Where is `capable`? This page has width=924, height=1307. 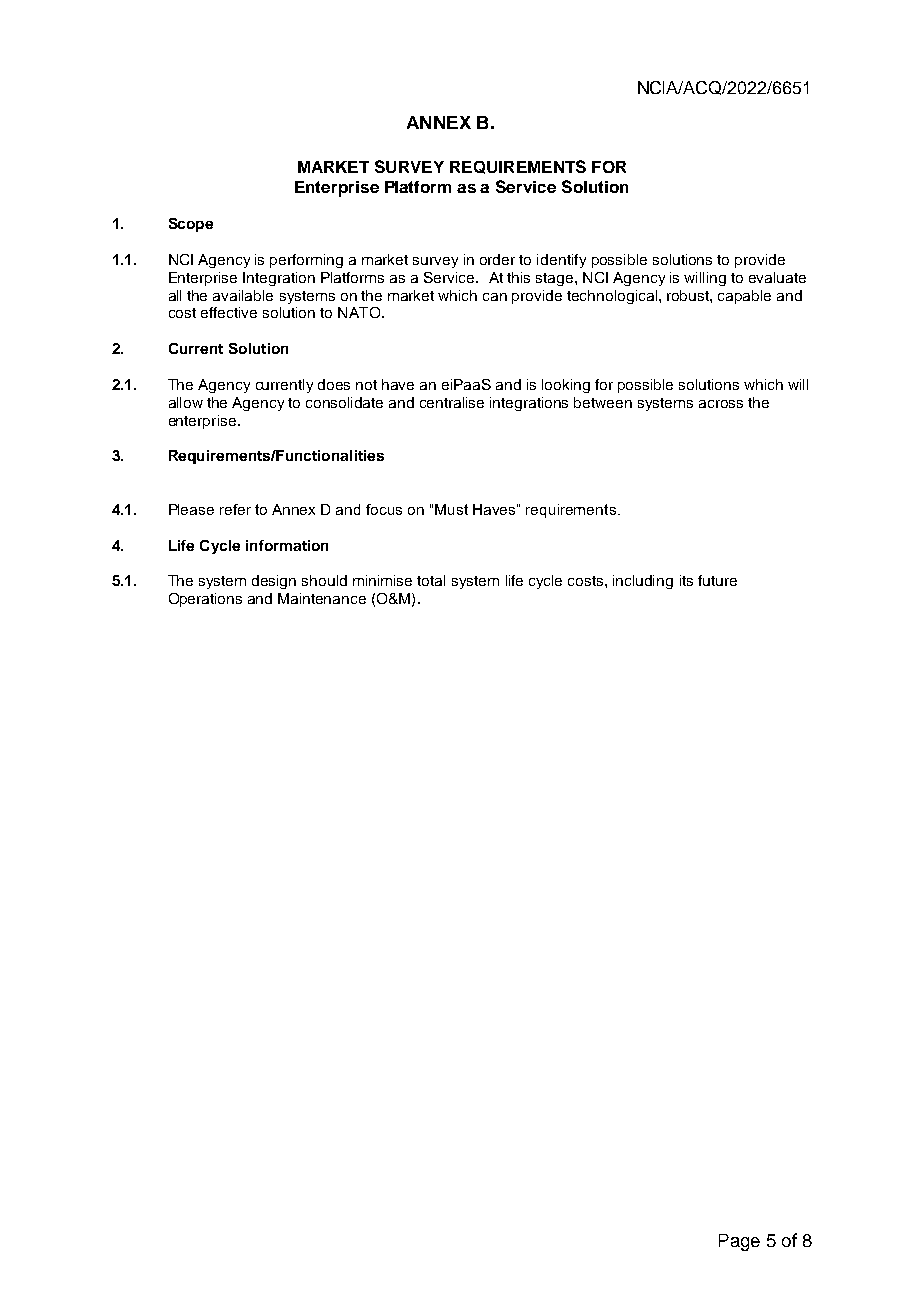 capable is located at coordinates (744, 297).
